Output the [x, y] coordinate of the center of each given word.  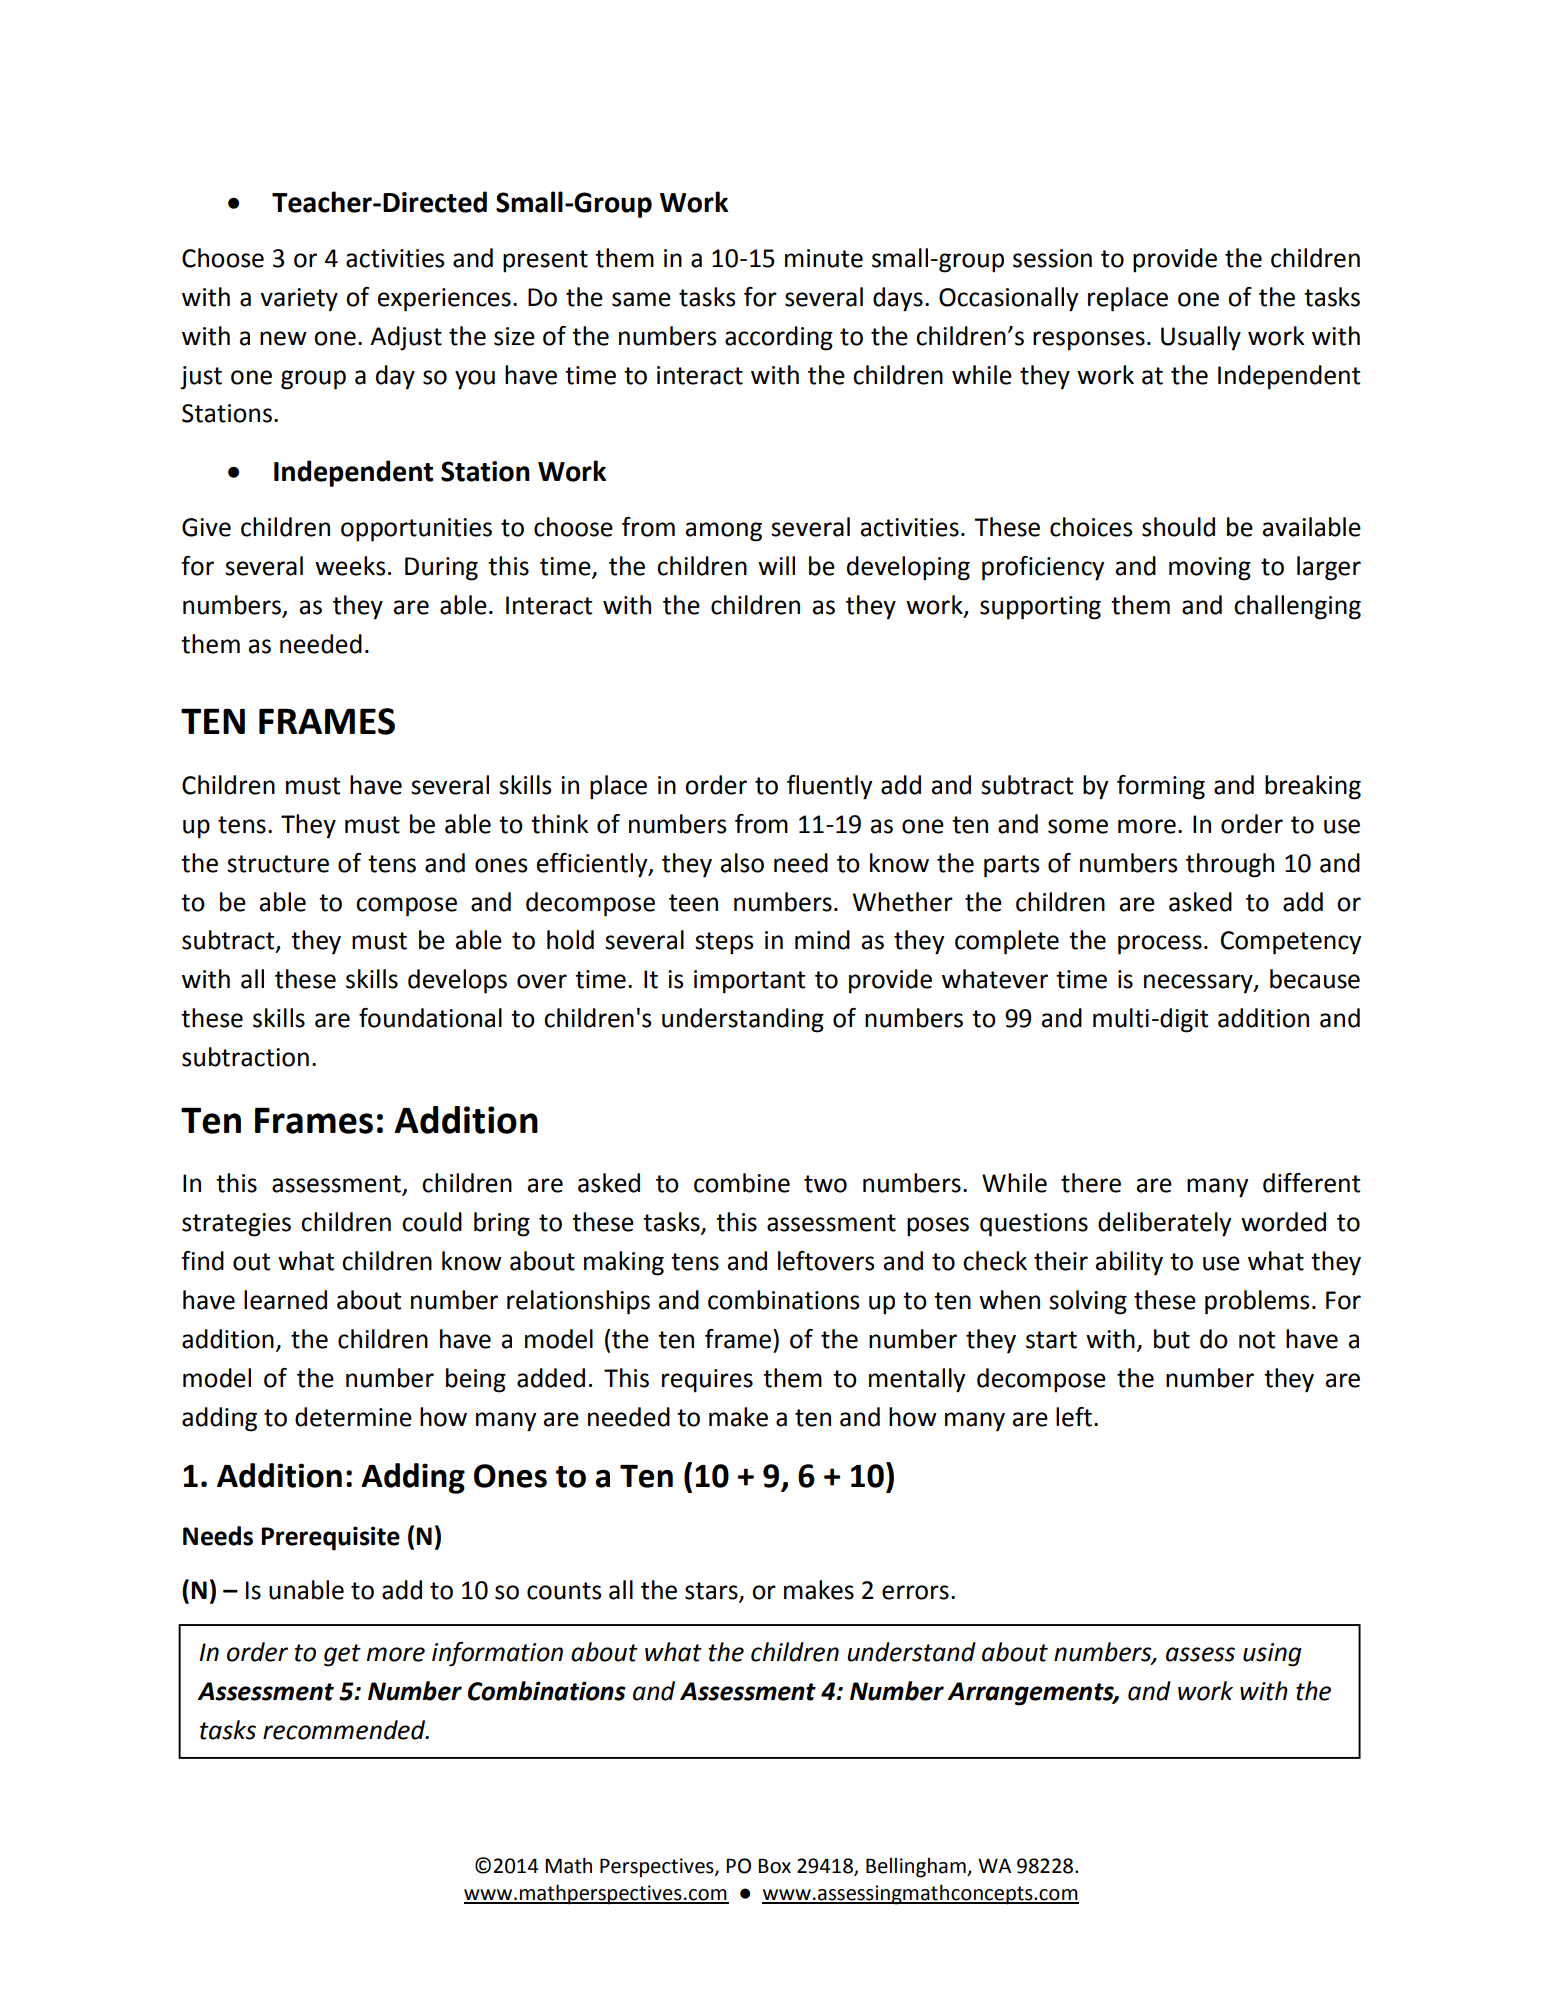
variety [299, 300]
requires [707, 1381]
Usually [1201, 338]
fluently [829, 787]
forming [1161, 787]
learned [285, 1300]
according [779, 338]
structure [278, 864]
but [1172, 1339]
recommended [345, 1730]
